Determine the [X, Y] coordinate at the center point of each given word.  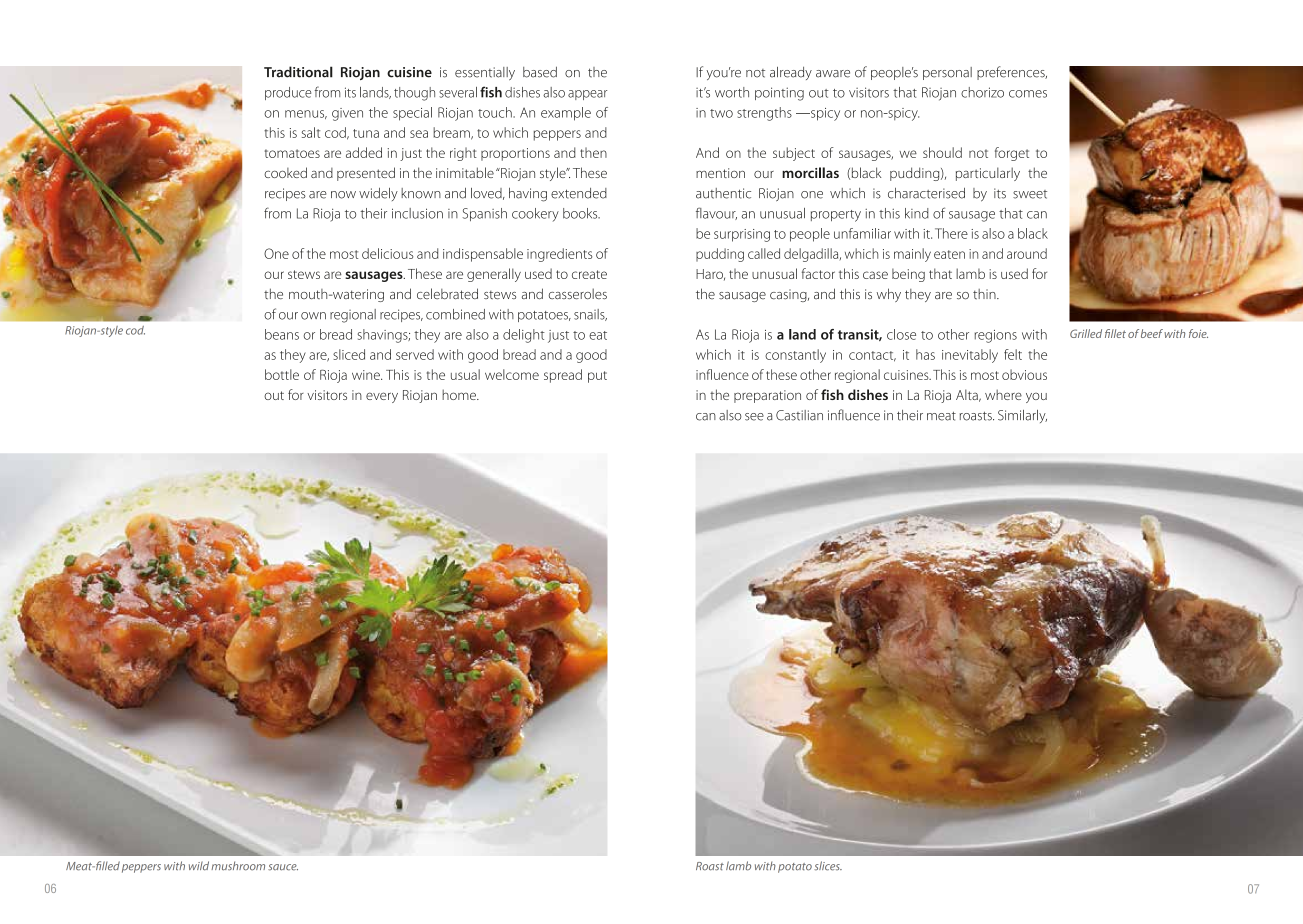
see [754, 417]
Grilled [1086, 333]
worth [732, 92]
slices [828, 866]
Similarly [1022, 416]
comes [1028, 94]
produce [288, 93]
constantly [795, 356]
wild [199, 866]
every [382, 397]
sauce [283, 867]
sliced [349, 354]
